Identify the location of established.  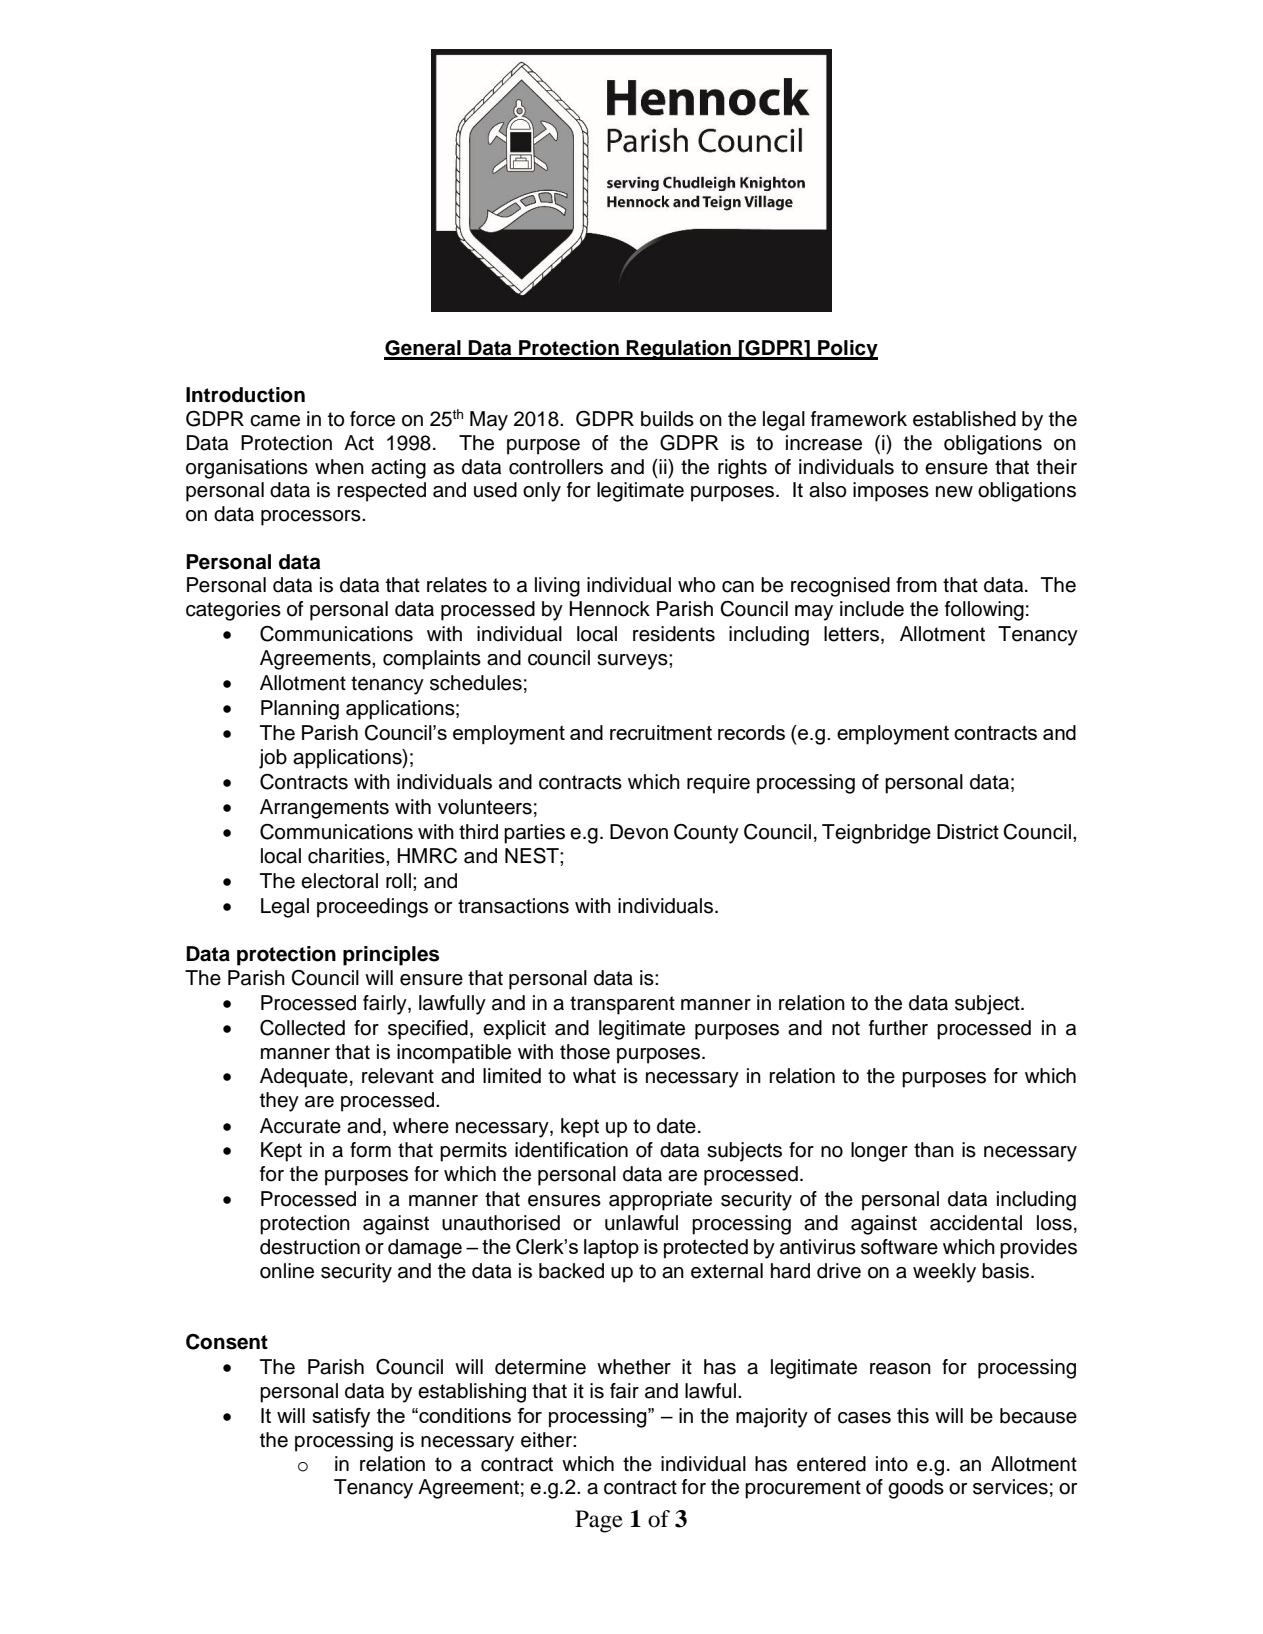
(964, 419).
